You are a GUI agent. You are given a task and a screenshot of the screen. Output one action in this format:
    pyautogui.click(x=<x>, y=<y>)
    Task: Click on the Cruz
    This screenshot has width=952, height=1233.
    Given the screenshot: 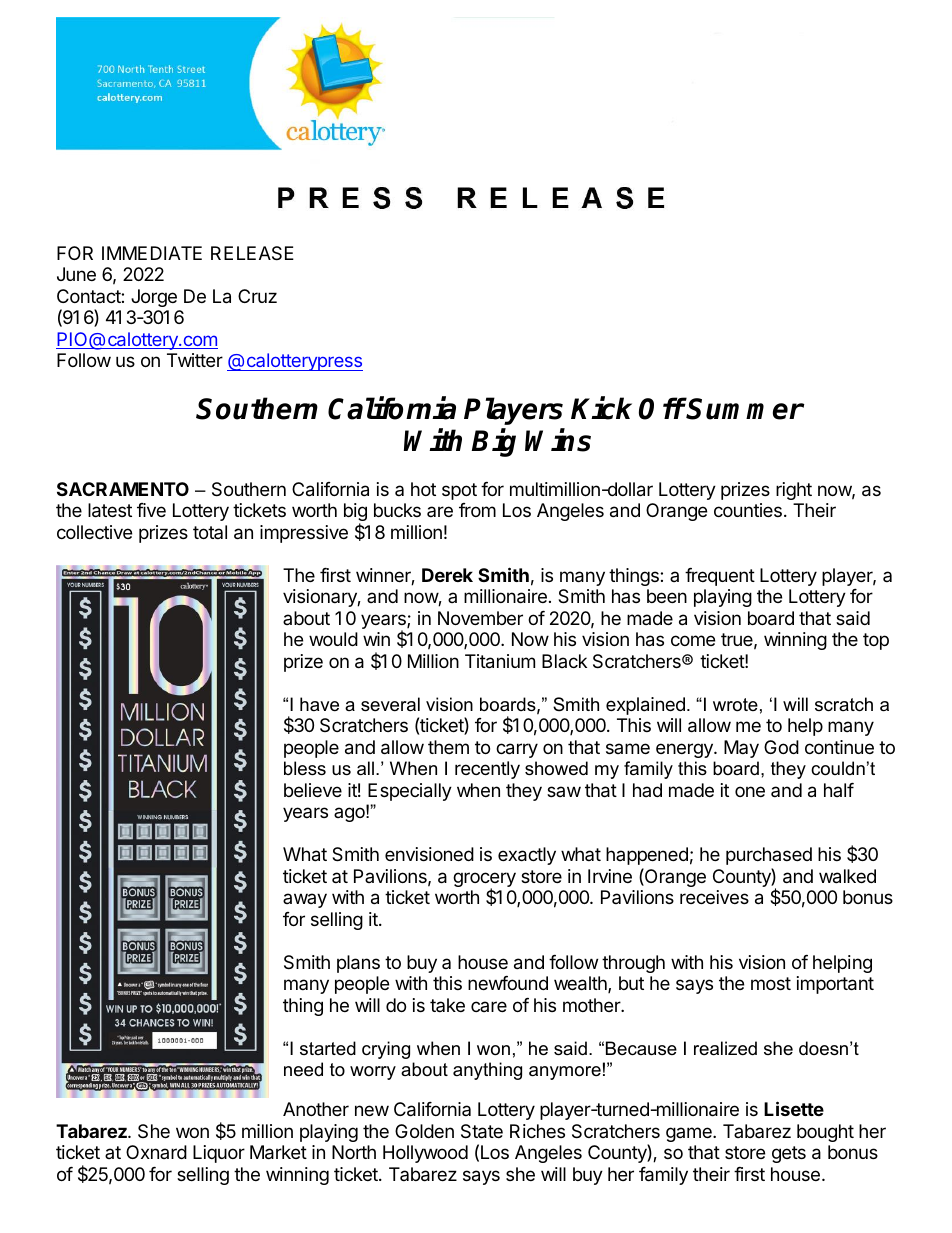 What is the action you would take?
    pyautogui.click(x=257, y=296)
